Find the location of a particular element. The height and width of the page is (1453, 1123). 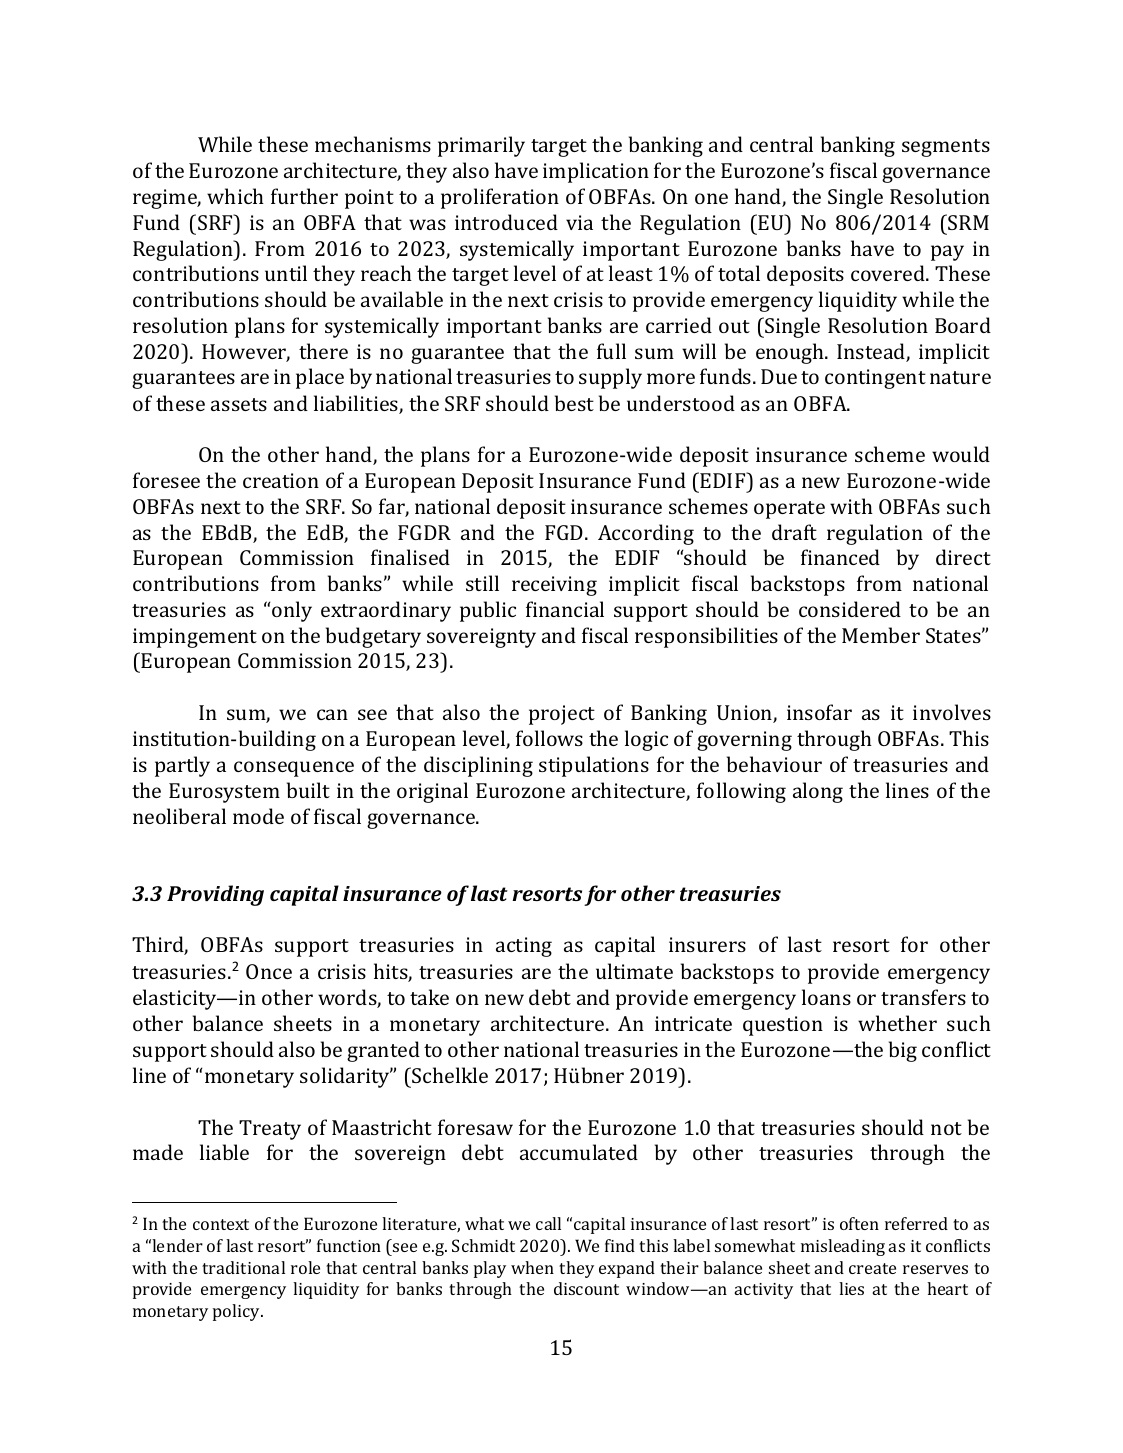

creation is located at coordinates (281, 480).
